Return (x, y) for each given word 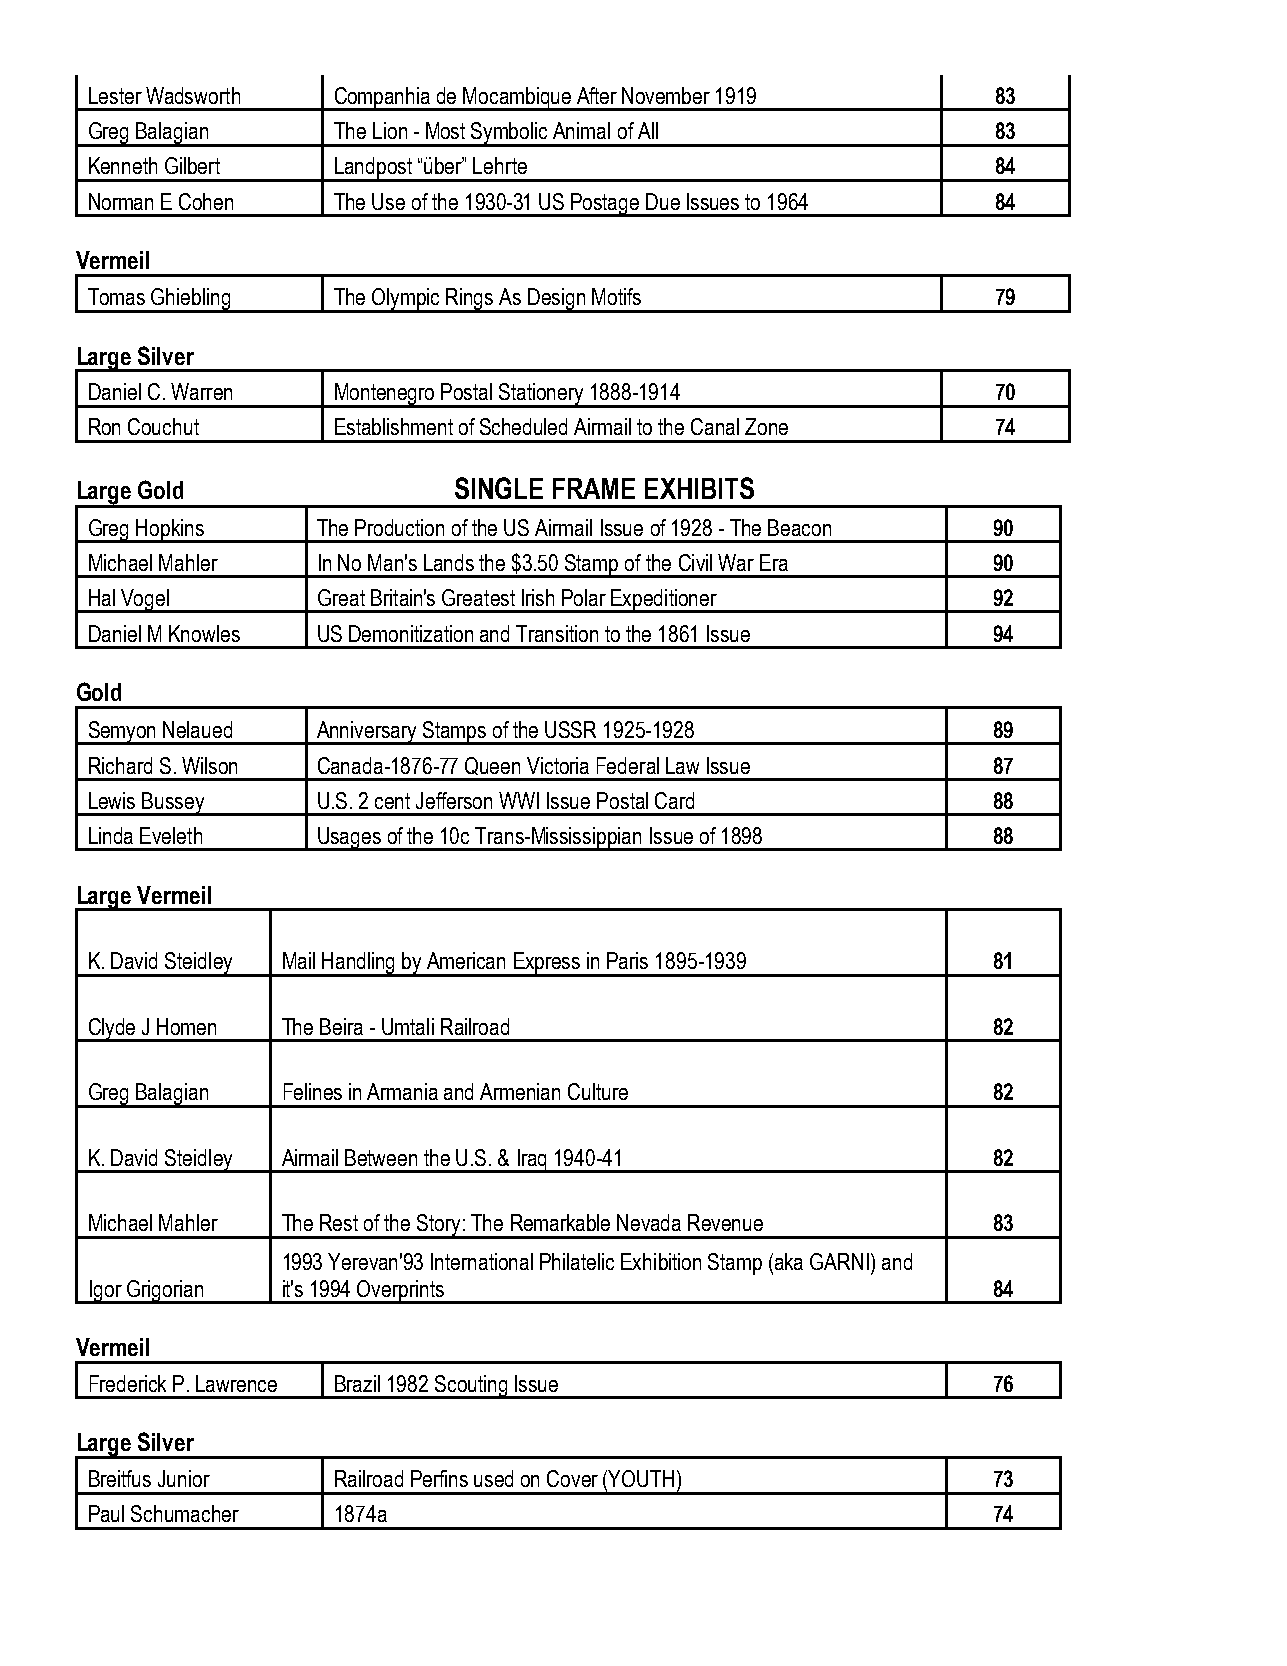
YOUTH (641, 1478)
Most (445, 130)
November (666, 95)
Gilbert (192, 165)
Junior (184, 1478)
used (493, 1478)
